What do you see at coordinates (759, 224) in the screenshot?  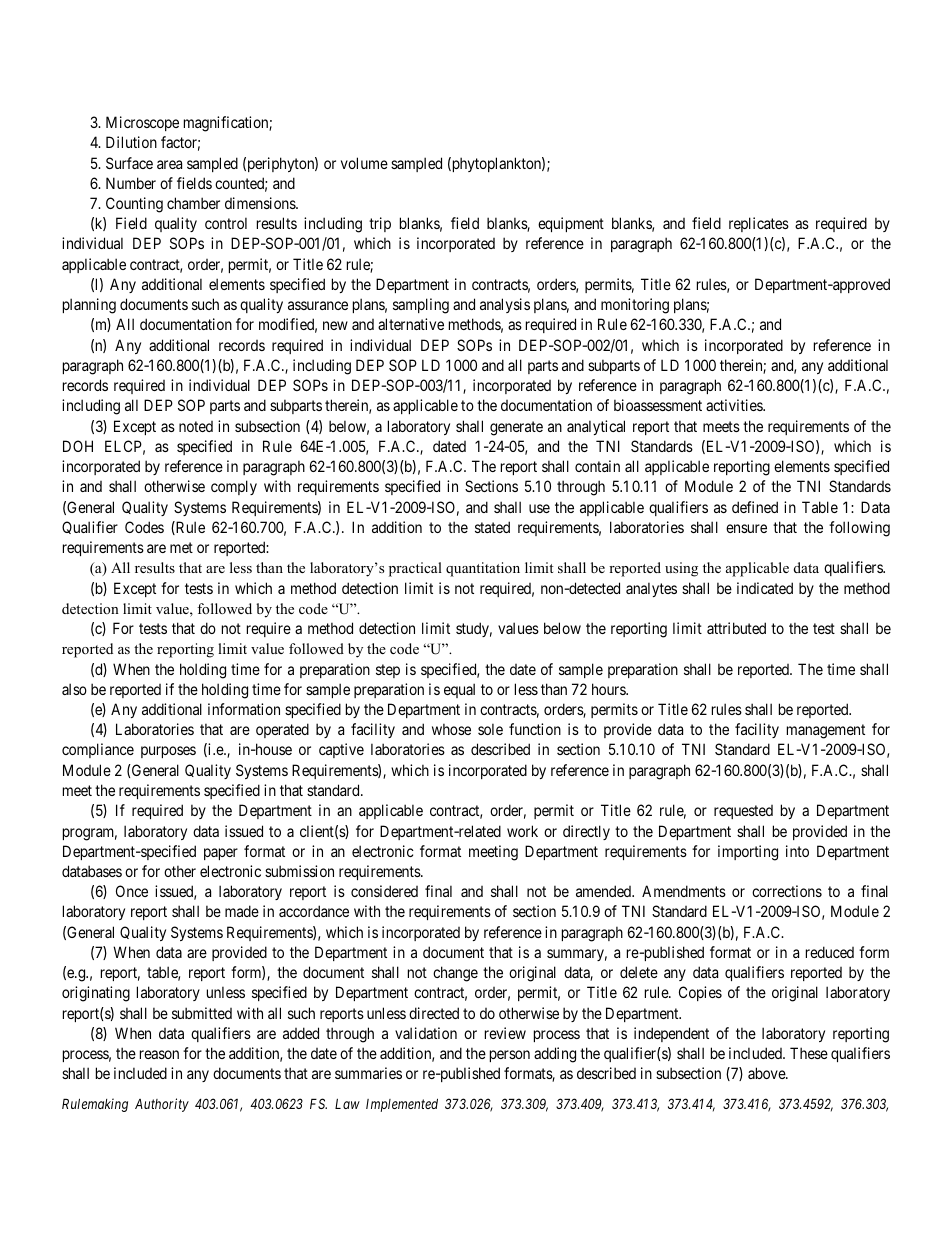 I see `replicates` at bounding box center [759, 224].
